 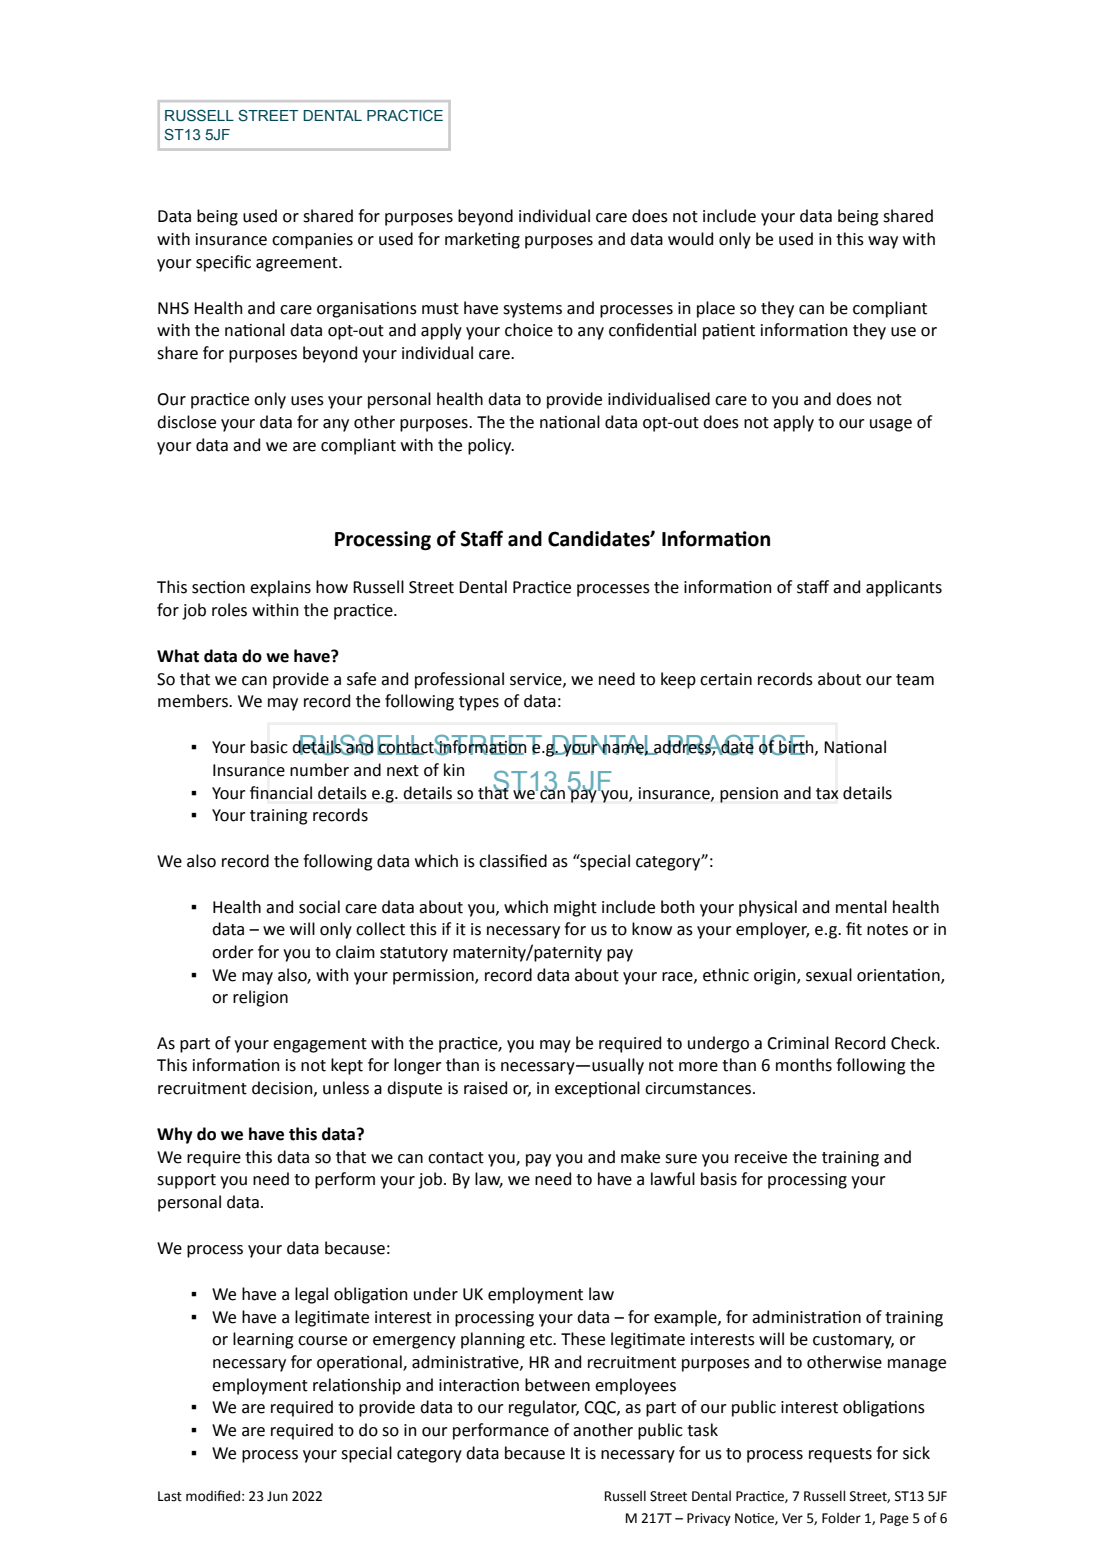 I want to click on might, so click(x=575, y=908).
